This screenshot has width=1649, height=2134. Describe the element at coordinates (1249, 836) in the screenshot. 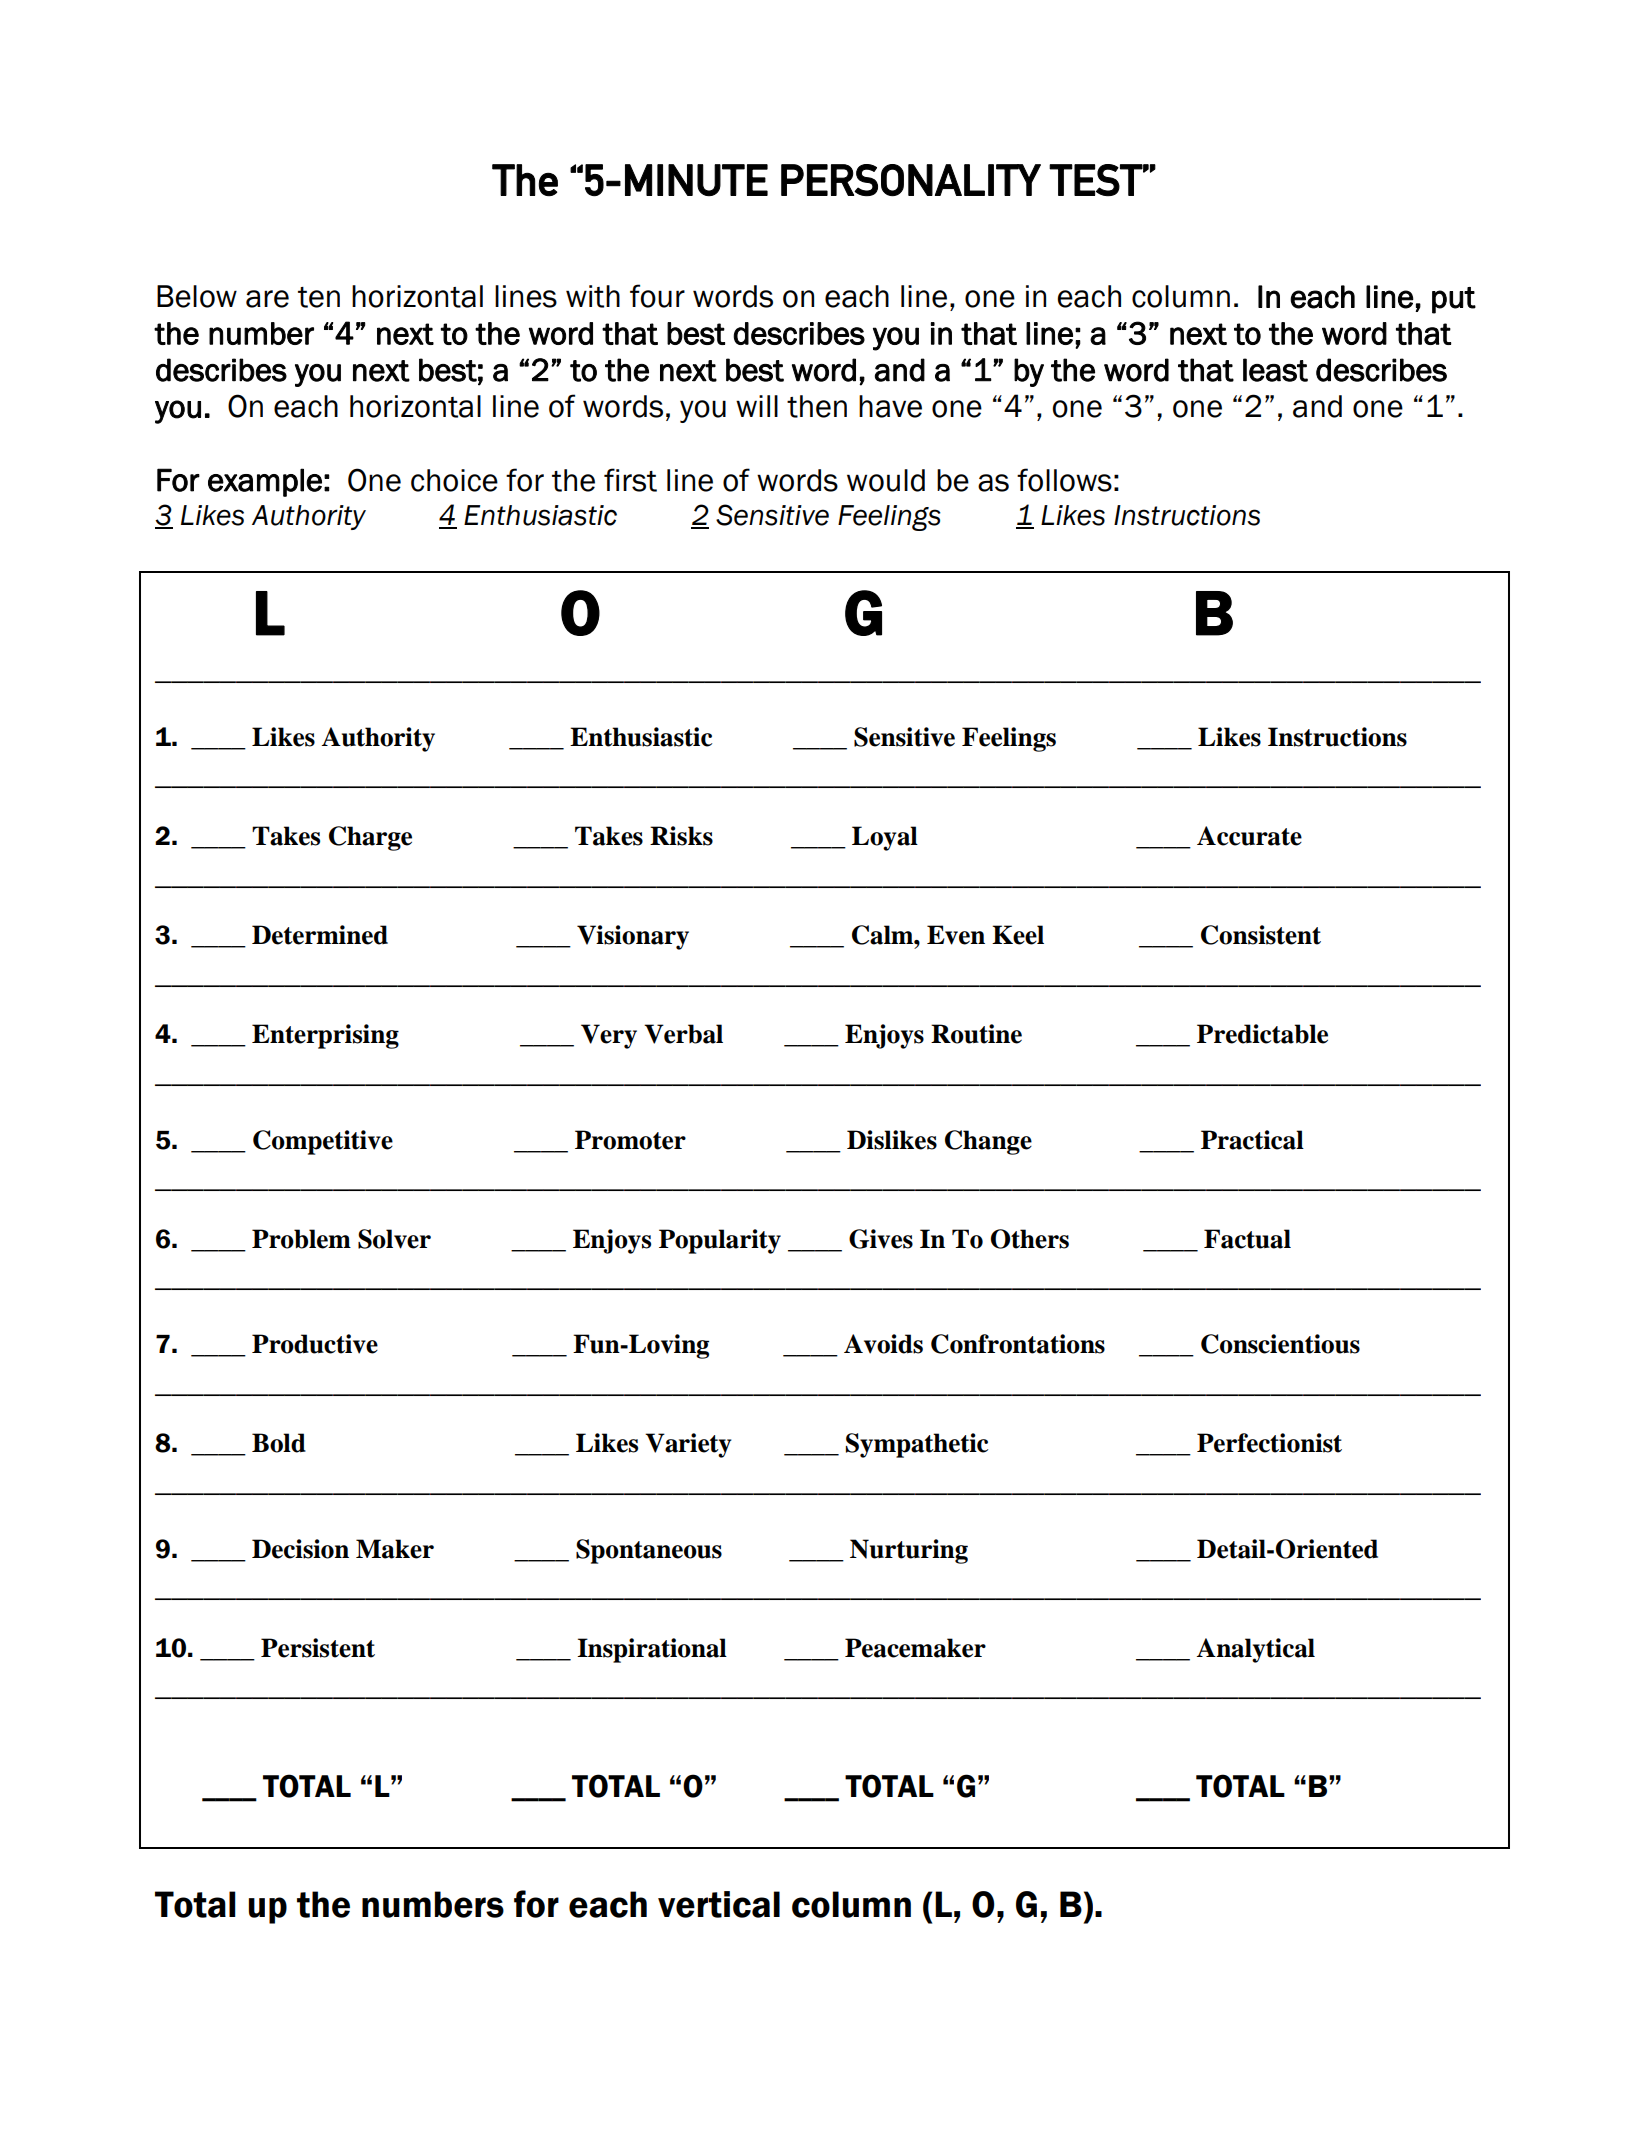

I see `Accurate` at that location.
